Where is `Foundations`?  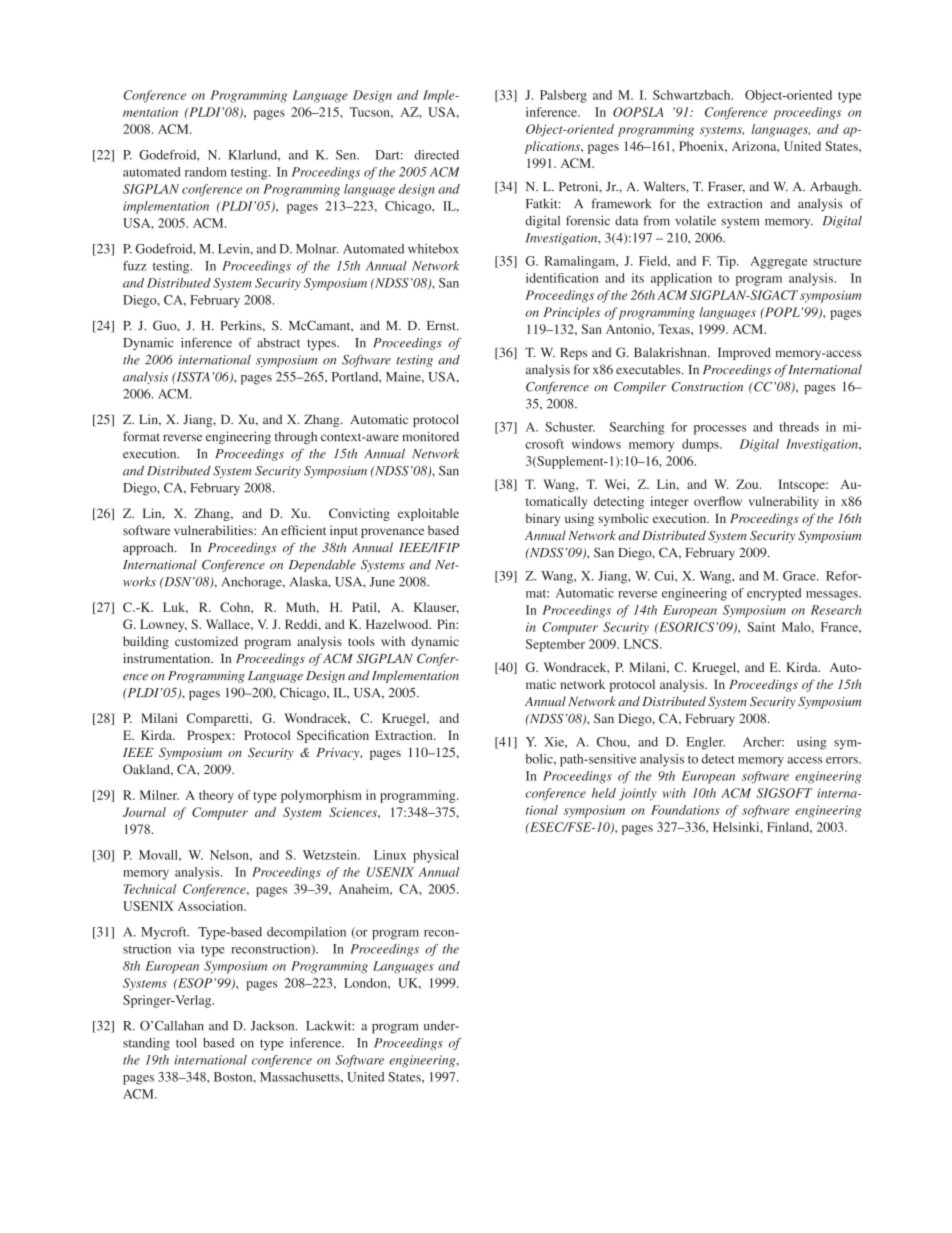
Foundations is located at coordinates (685, 810).
